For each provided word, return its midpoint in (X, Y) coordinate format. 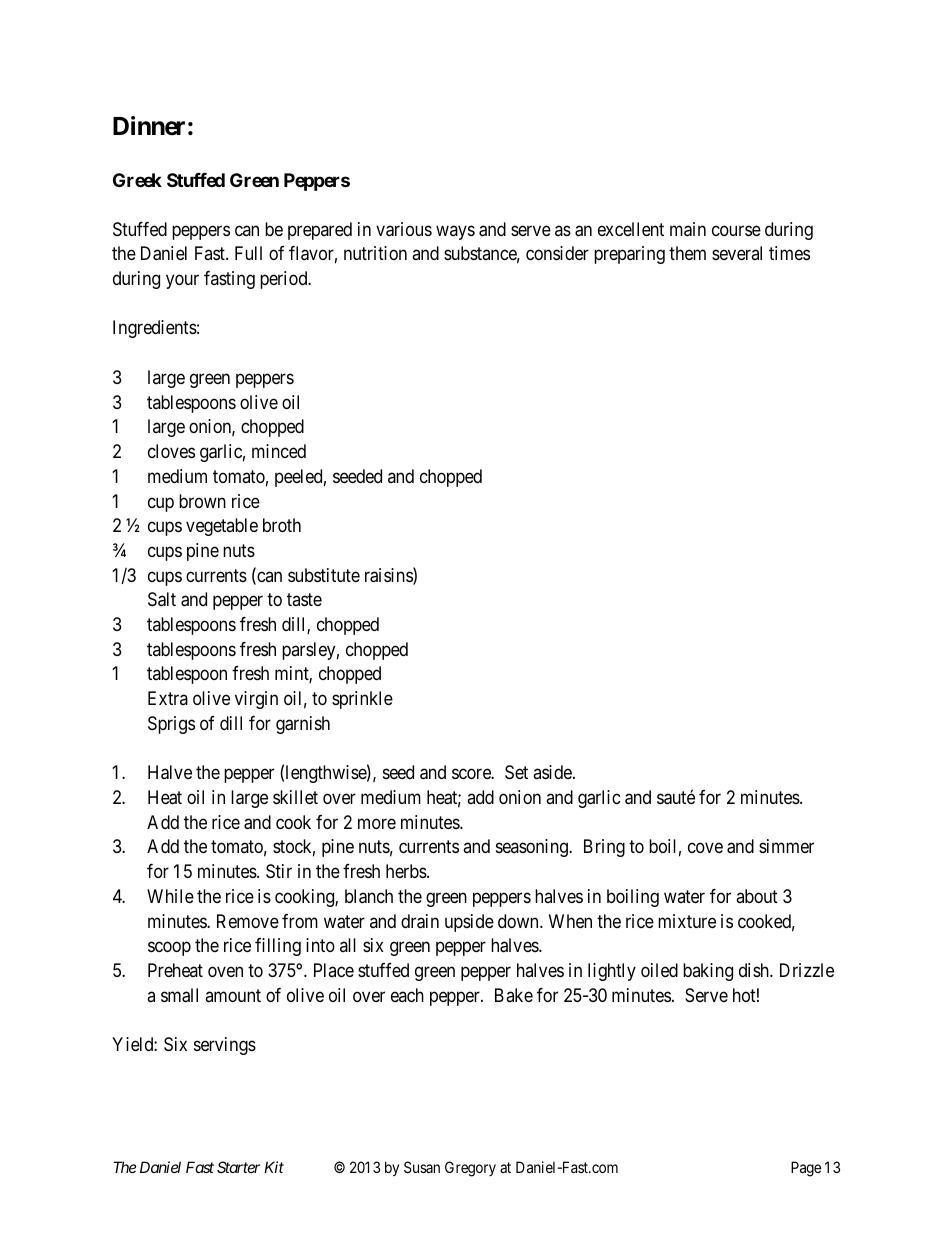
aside (553, 772)
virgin (256, 700)
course (736, 230)
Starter (238, 1167)
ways (455, 232)
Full (248, 253)
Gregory (470, 1169)
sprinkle (362, 700)
